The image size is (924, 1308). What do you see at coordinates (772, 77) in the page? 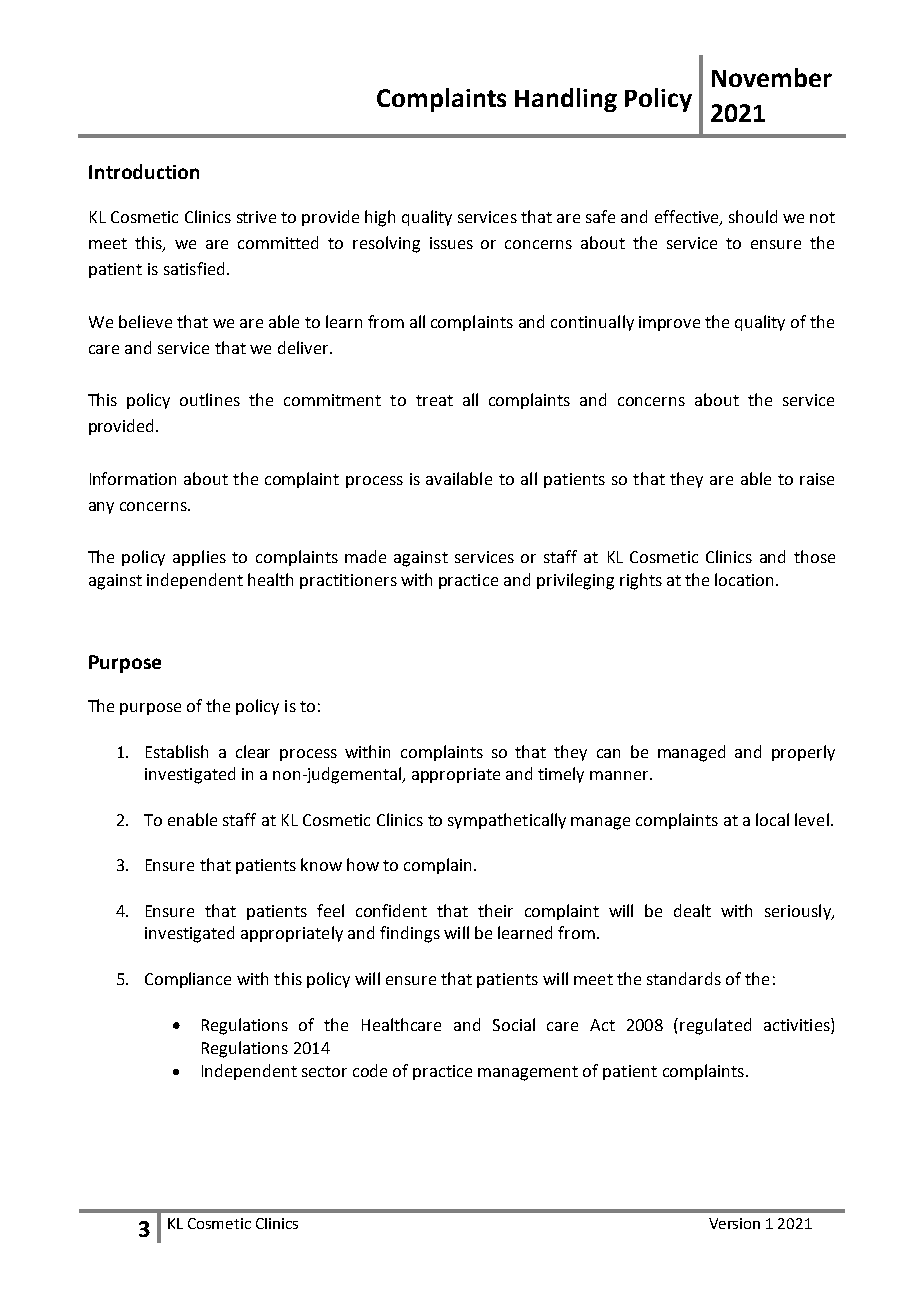
I see `November` at bounding box center [772, 77].
